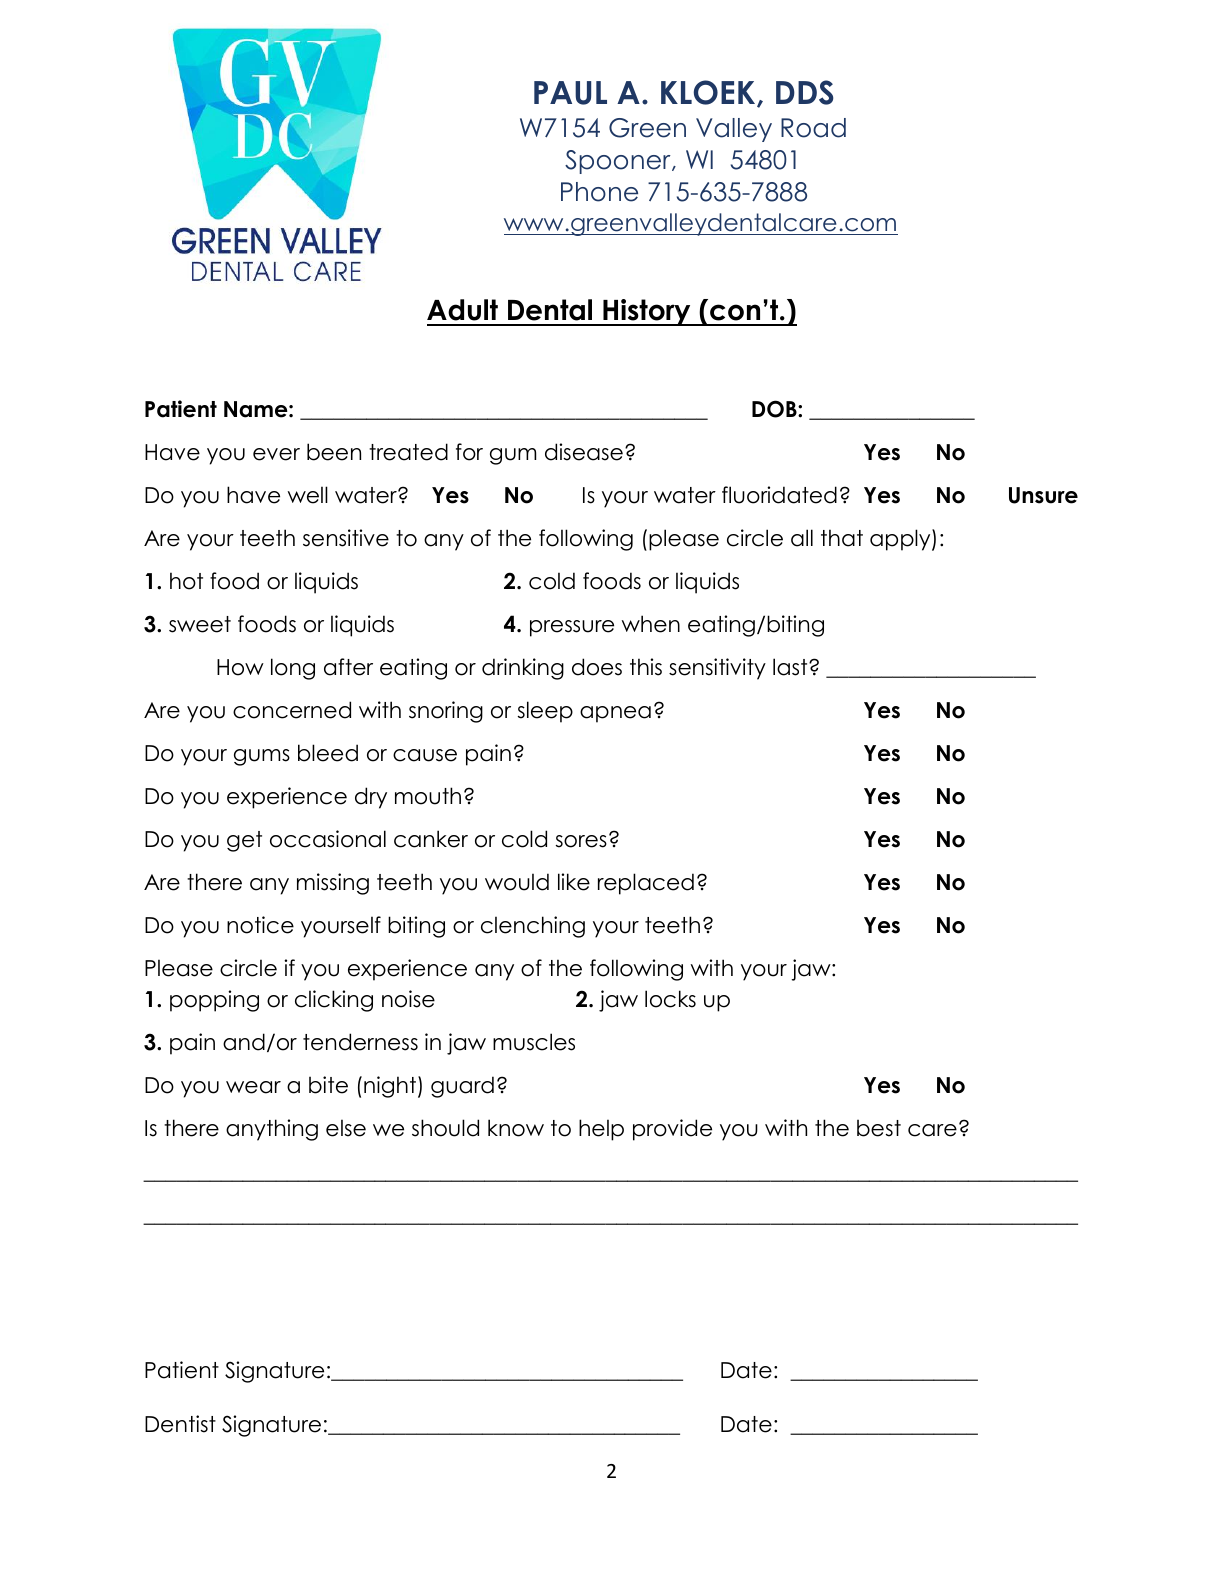  Describe the element at coordinates (276, 454) in the screenshot. I see `ever` at that location.
